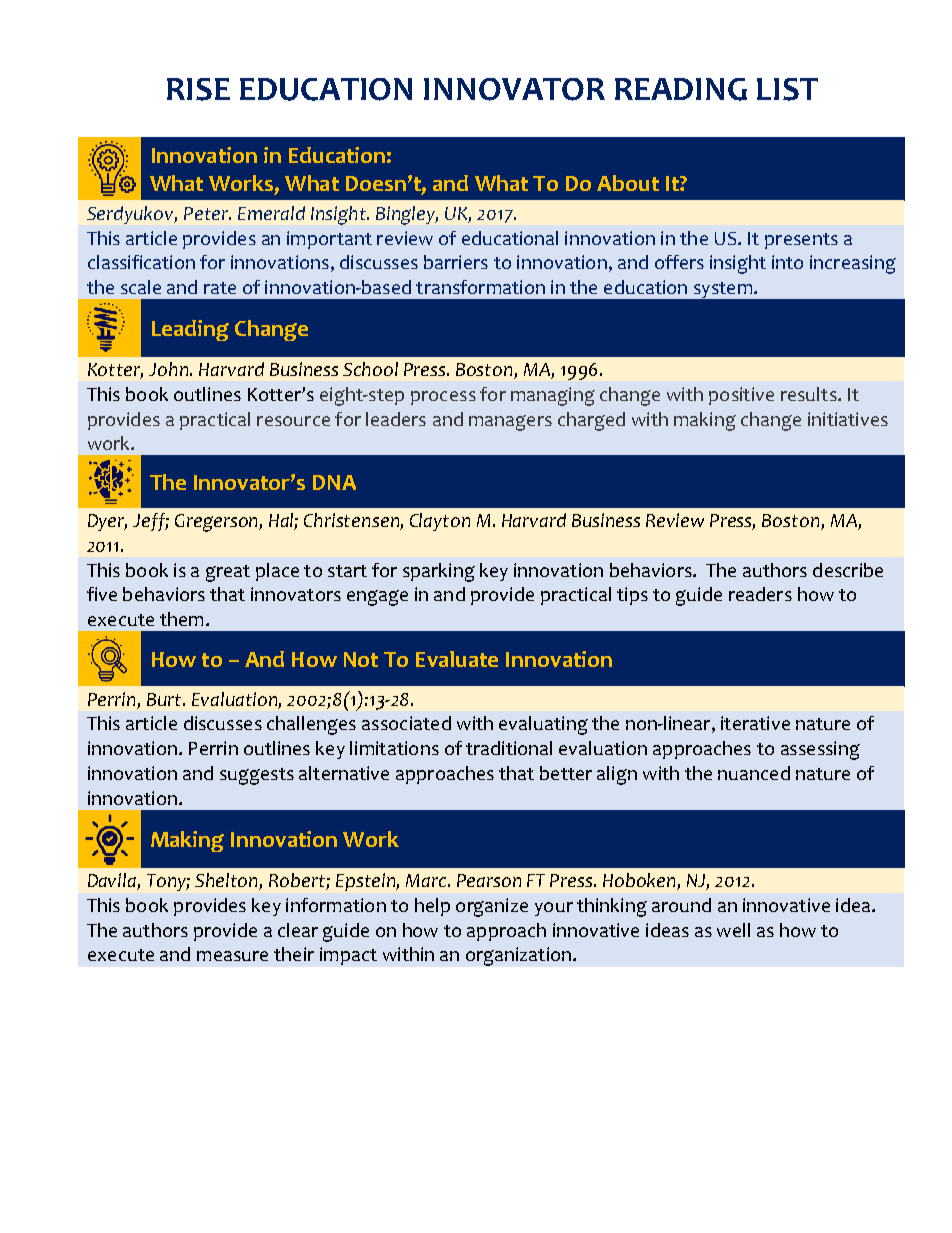  What do you see at coordinates (492, 907) in the screenshot?
I see `organize` at bounding box center [492, 907].
